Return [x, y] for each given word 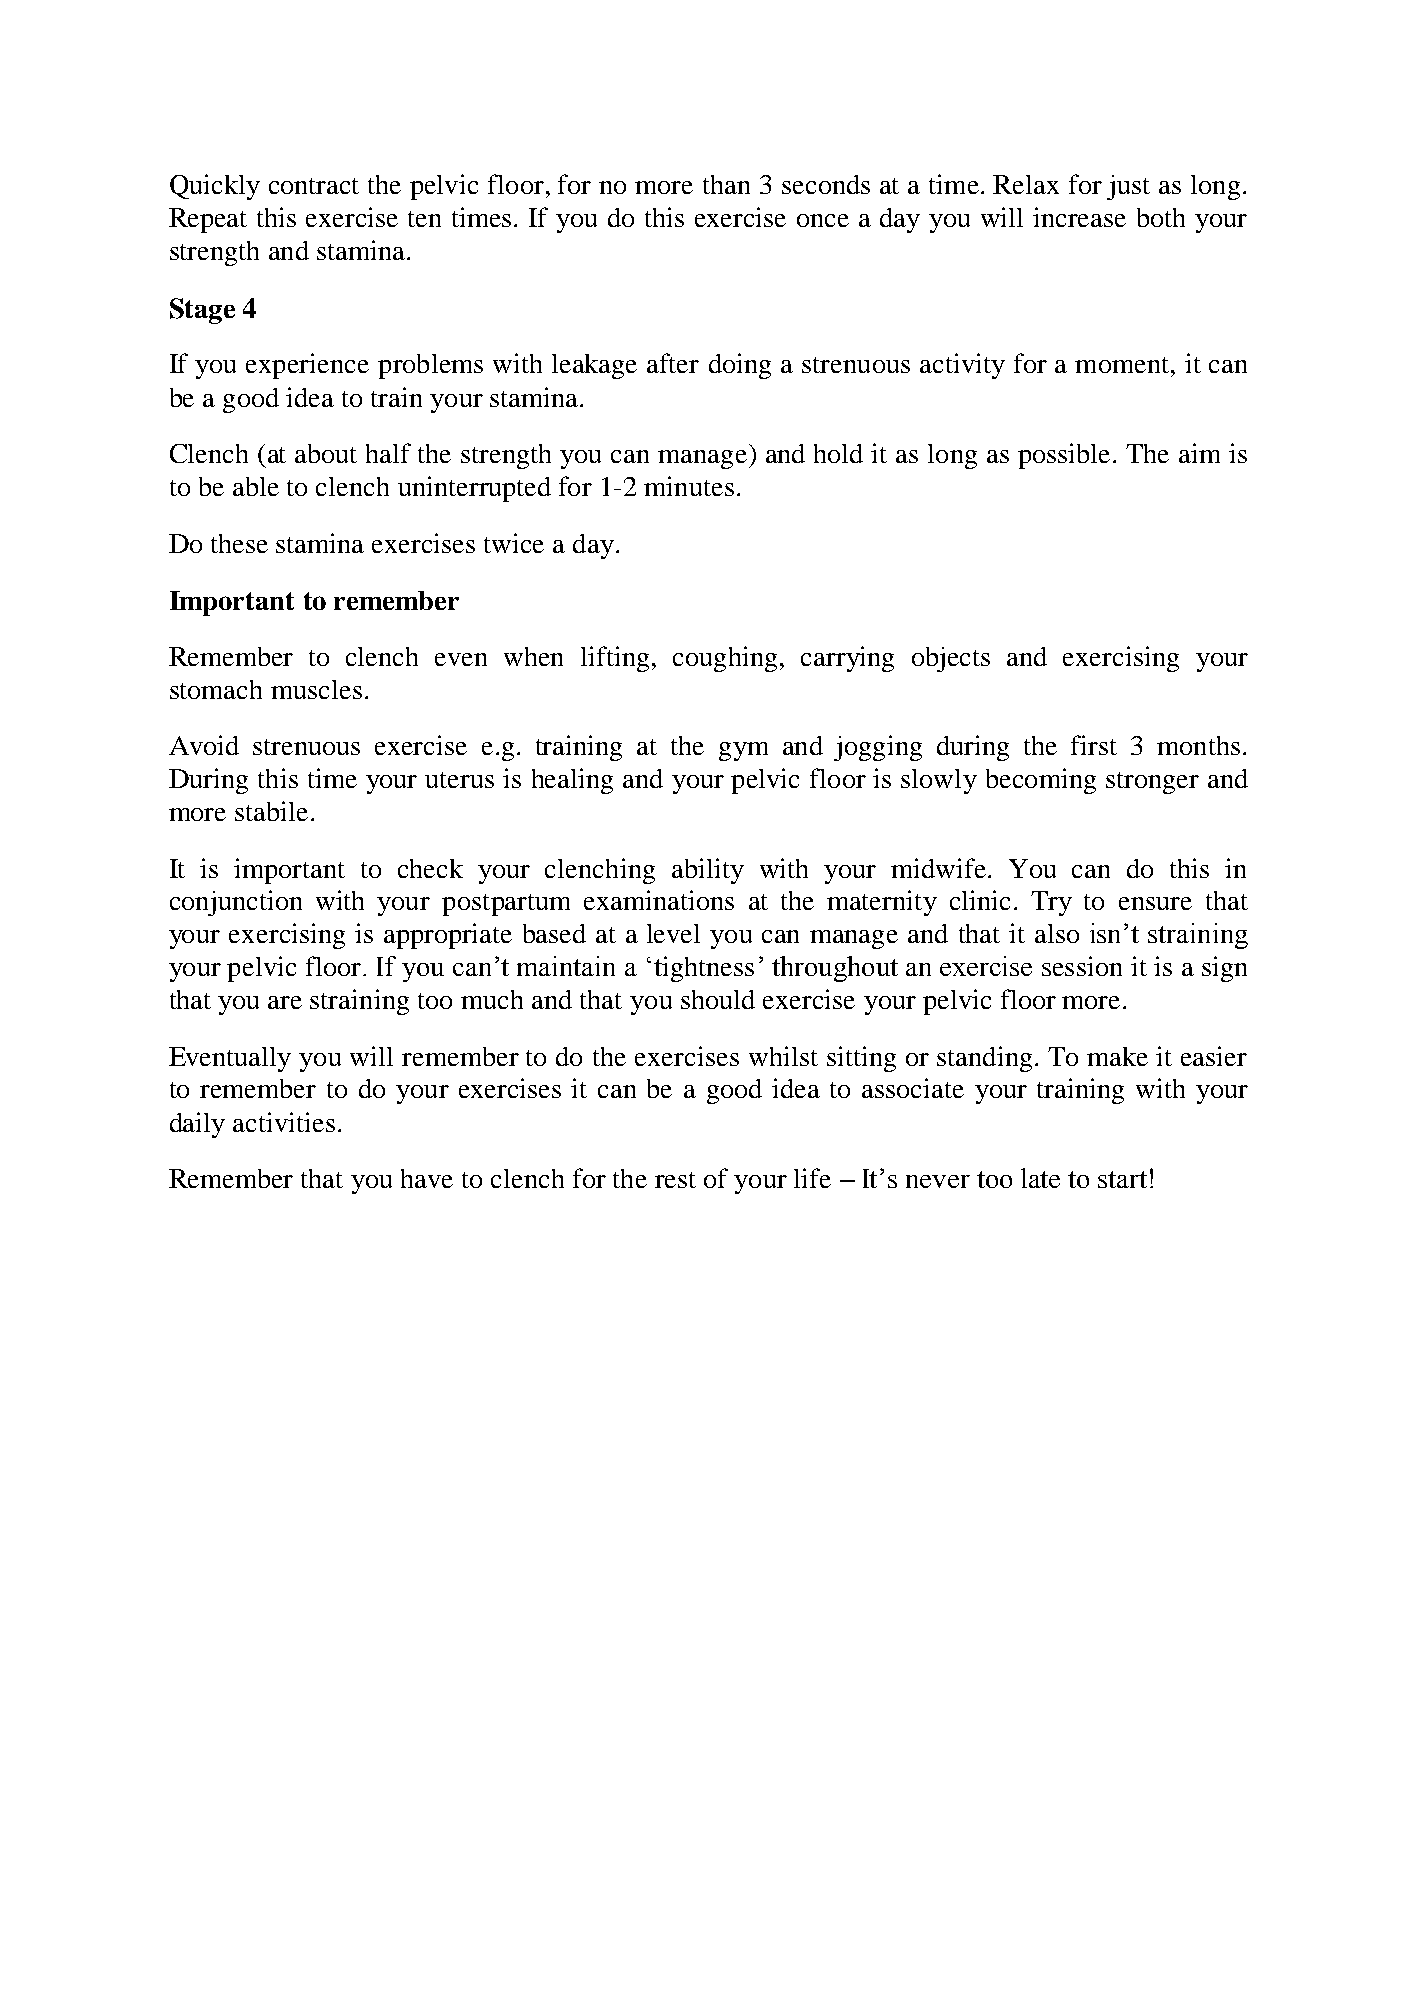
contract [314, 186]
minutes [689, 486]
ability [708, 871]
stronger [1152, 783]
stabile [271, 811]
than [726, 184]
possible [1064, 456]
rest [675, 1180]
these [239, 543]
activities [284, 1122]
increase [1079, 217]
